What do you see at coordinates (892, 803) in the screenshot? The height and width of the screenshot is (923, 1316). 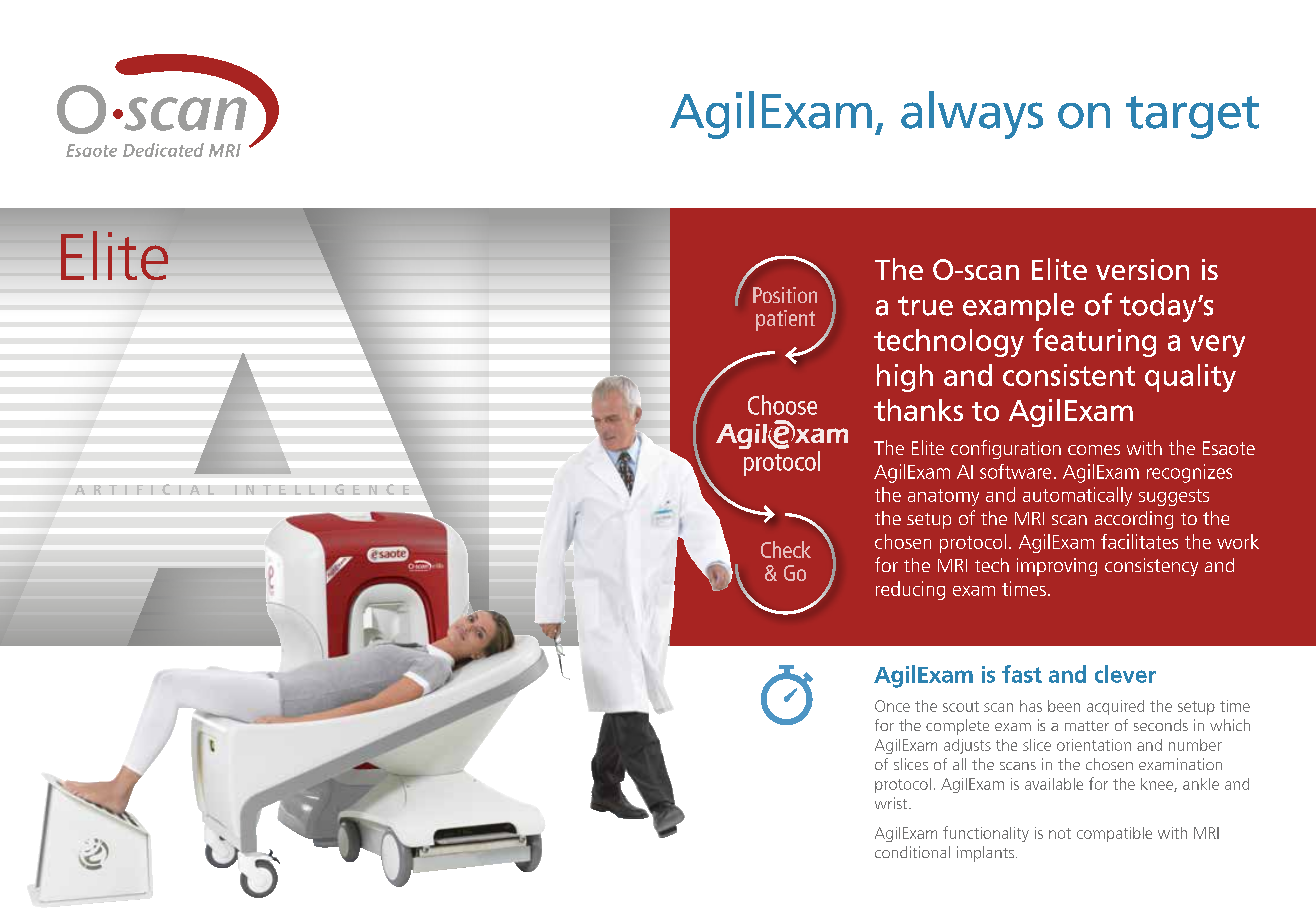 I see `wrist` at bounding box center [892, 803].
